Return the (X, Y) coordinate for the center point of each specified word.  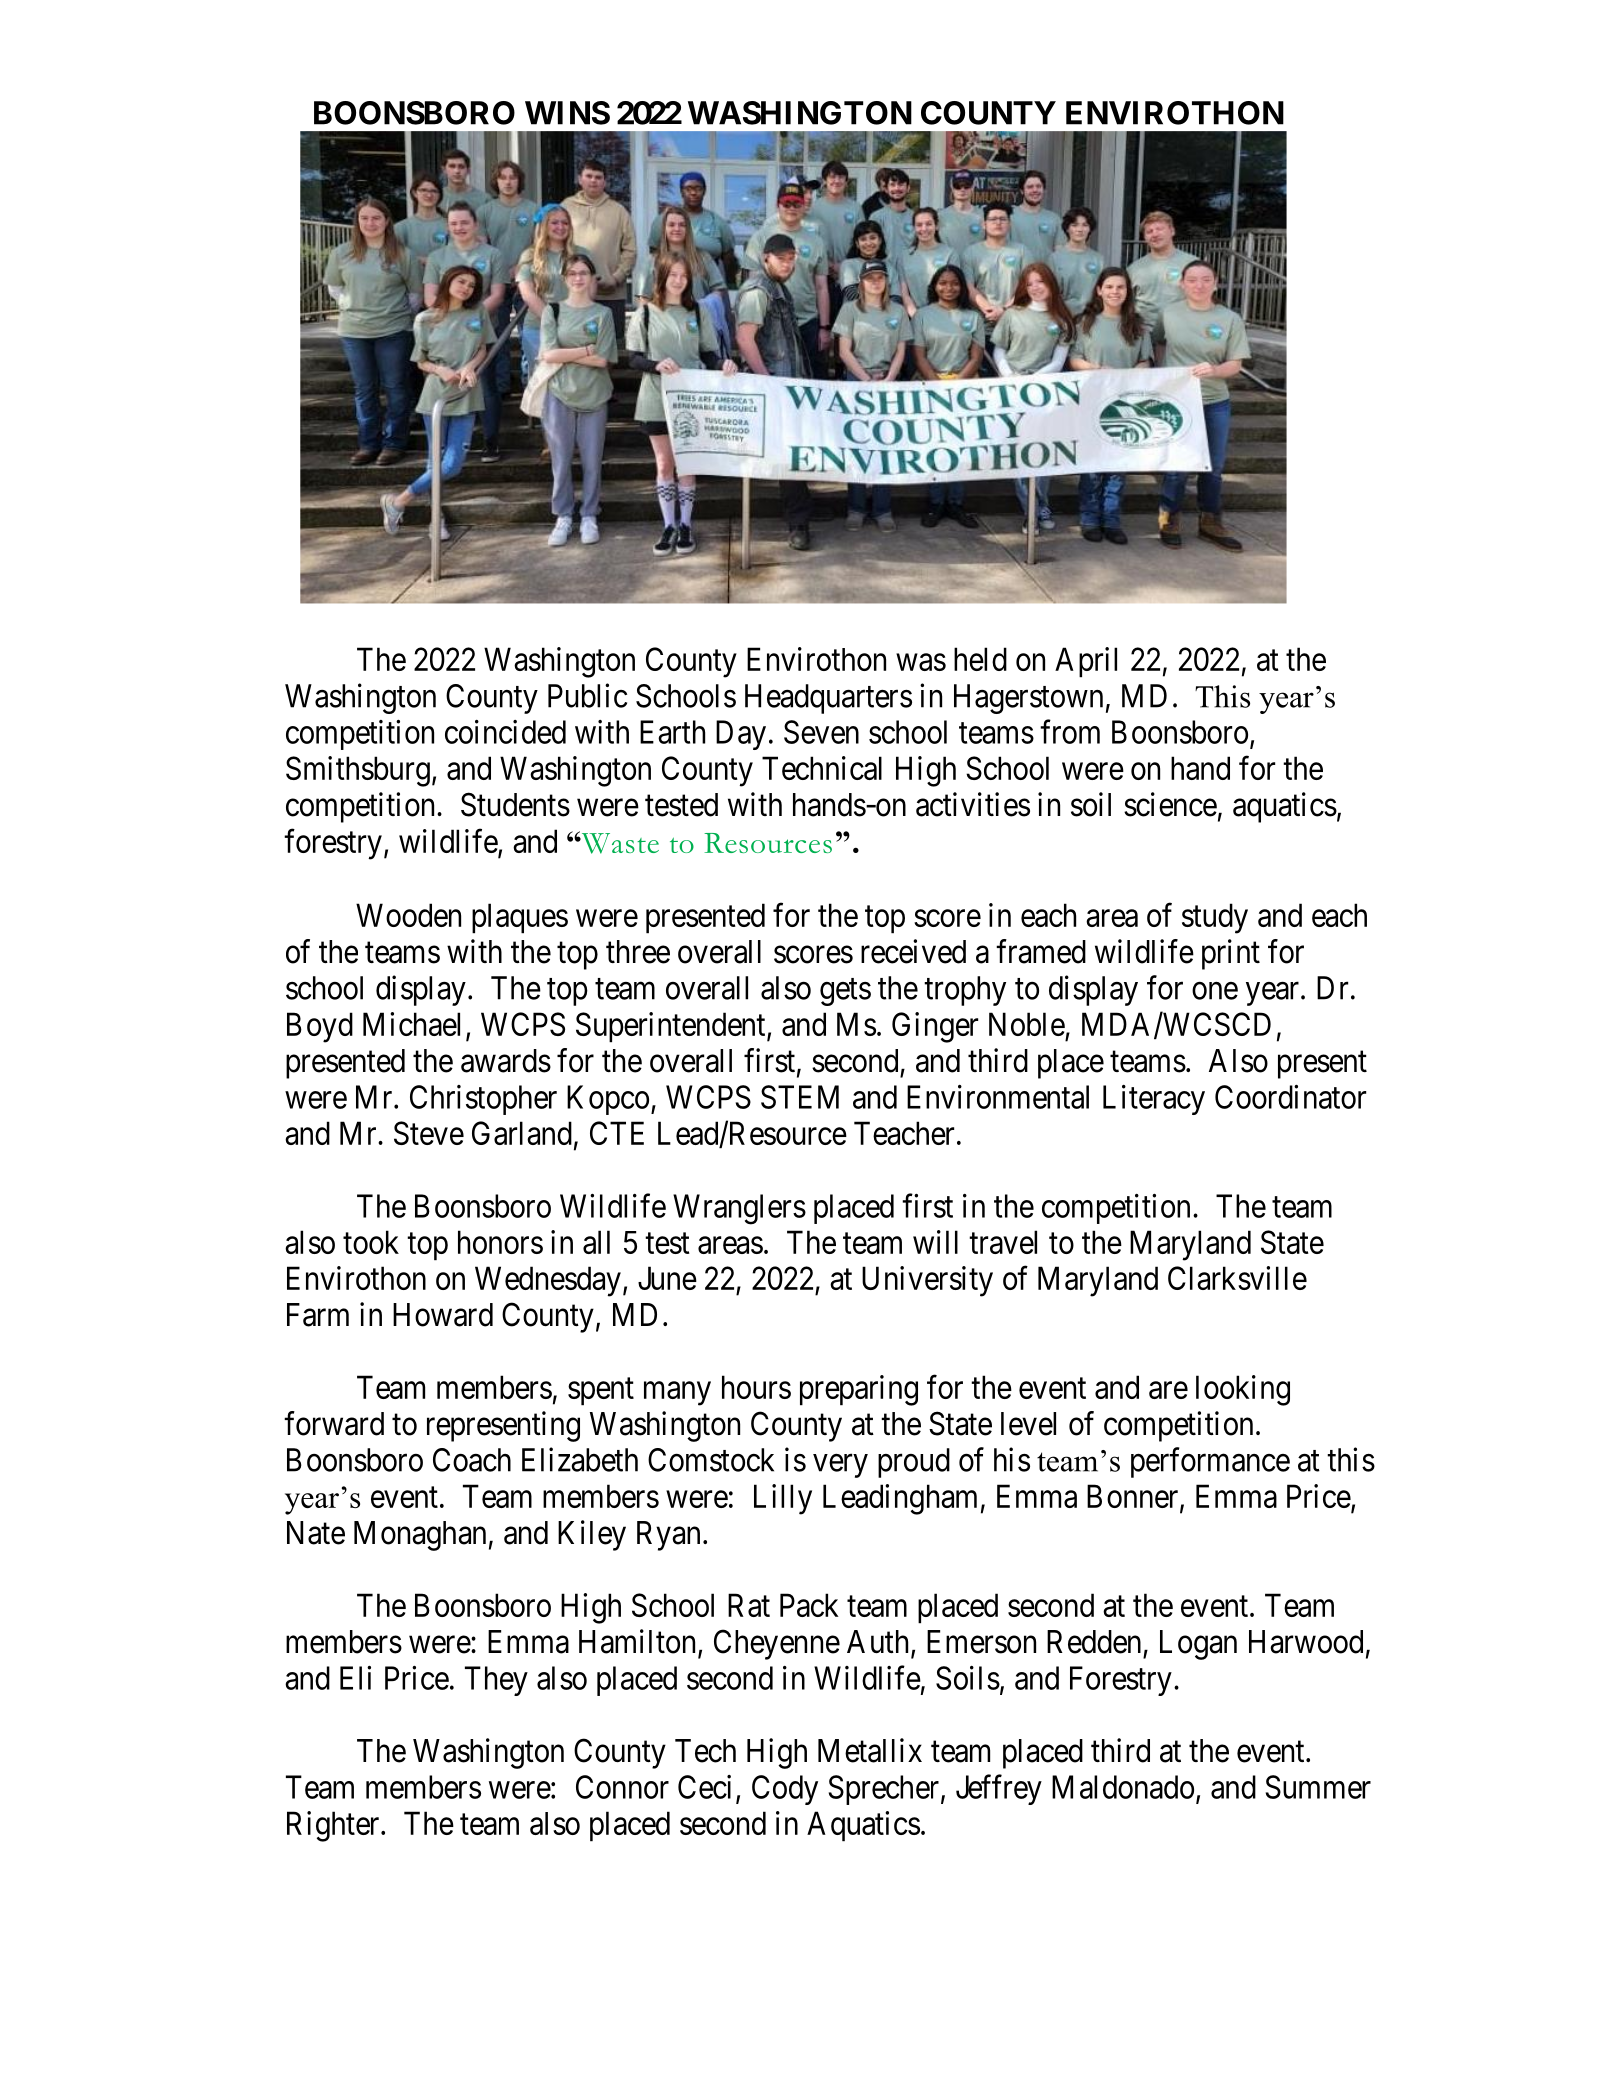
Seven (821, 732)
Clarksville (1237, 1278)
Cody (785, 1790)
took (371, 1242)
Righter (334, 1826)
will (935, 1242)
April (1086, 662)
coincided (505, 732)
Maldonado (1123, 1787)
